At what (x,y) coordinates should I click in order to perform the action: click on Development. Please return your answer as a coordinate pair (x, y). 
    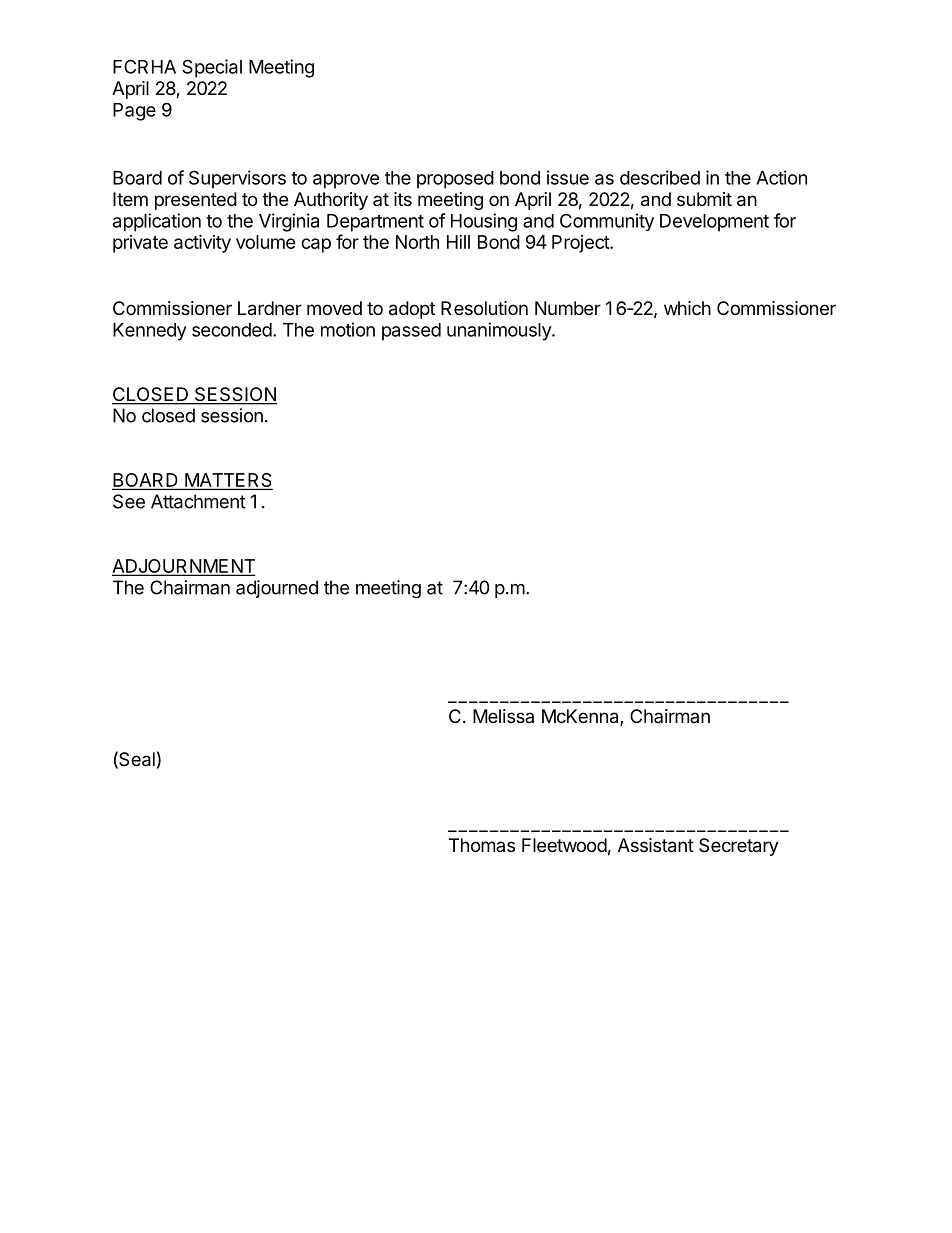
    Looking at the image, I should click on (714, 223).
